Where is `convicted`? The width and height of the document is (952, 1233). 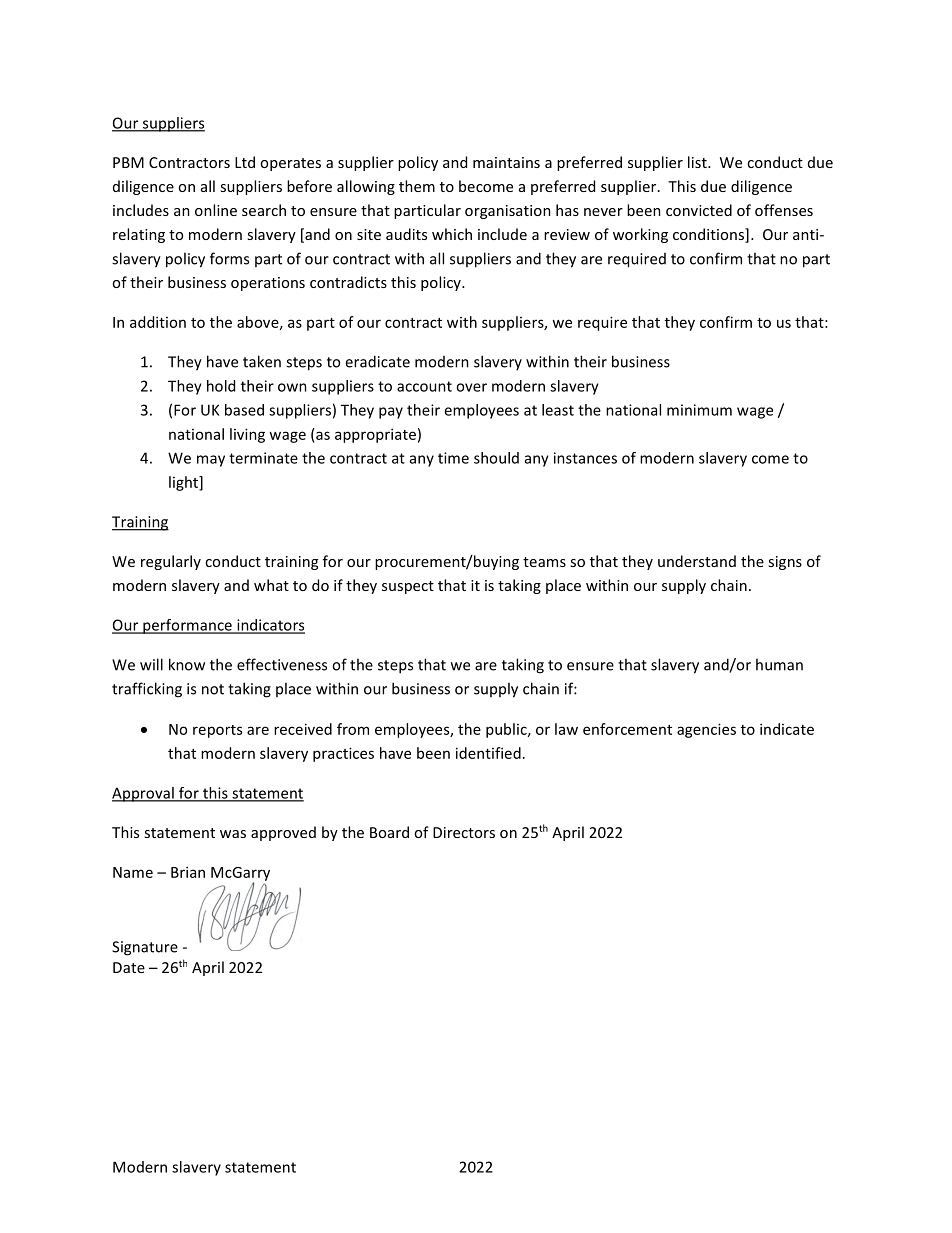 convicted is located at coordinates (699, 210).
